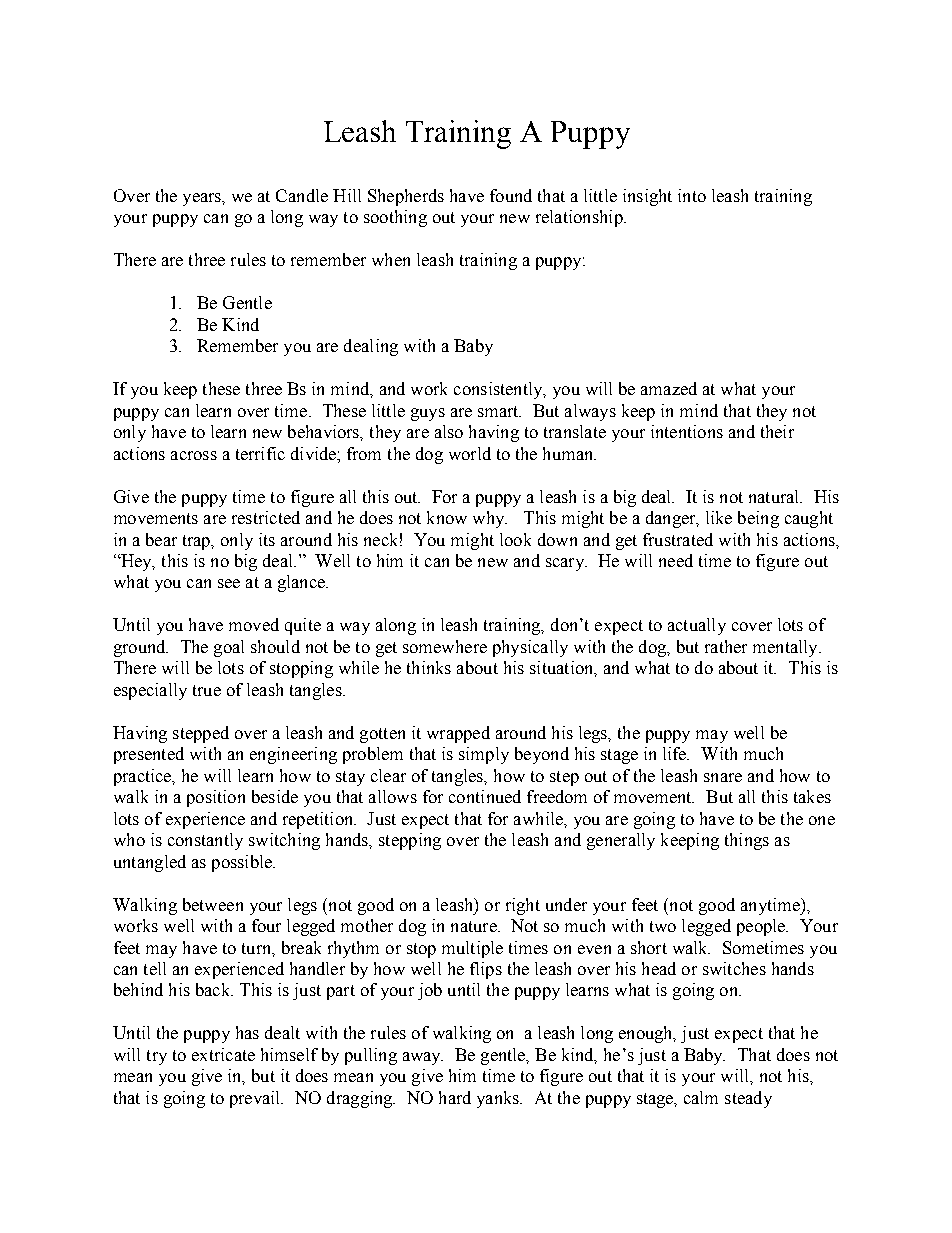 The width and height of the screenshot is (952, 1233). What do you see at coordinates (203, 199) in the screenshot?
I see `years` at bounding box center [203, 199].
